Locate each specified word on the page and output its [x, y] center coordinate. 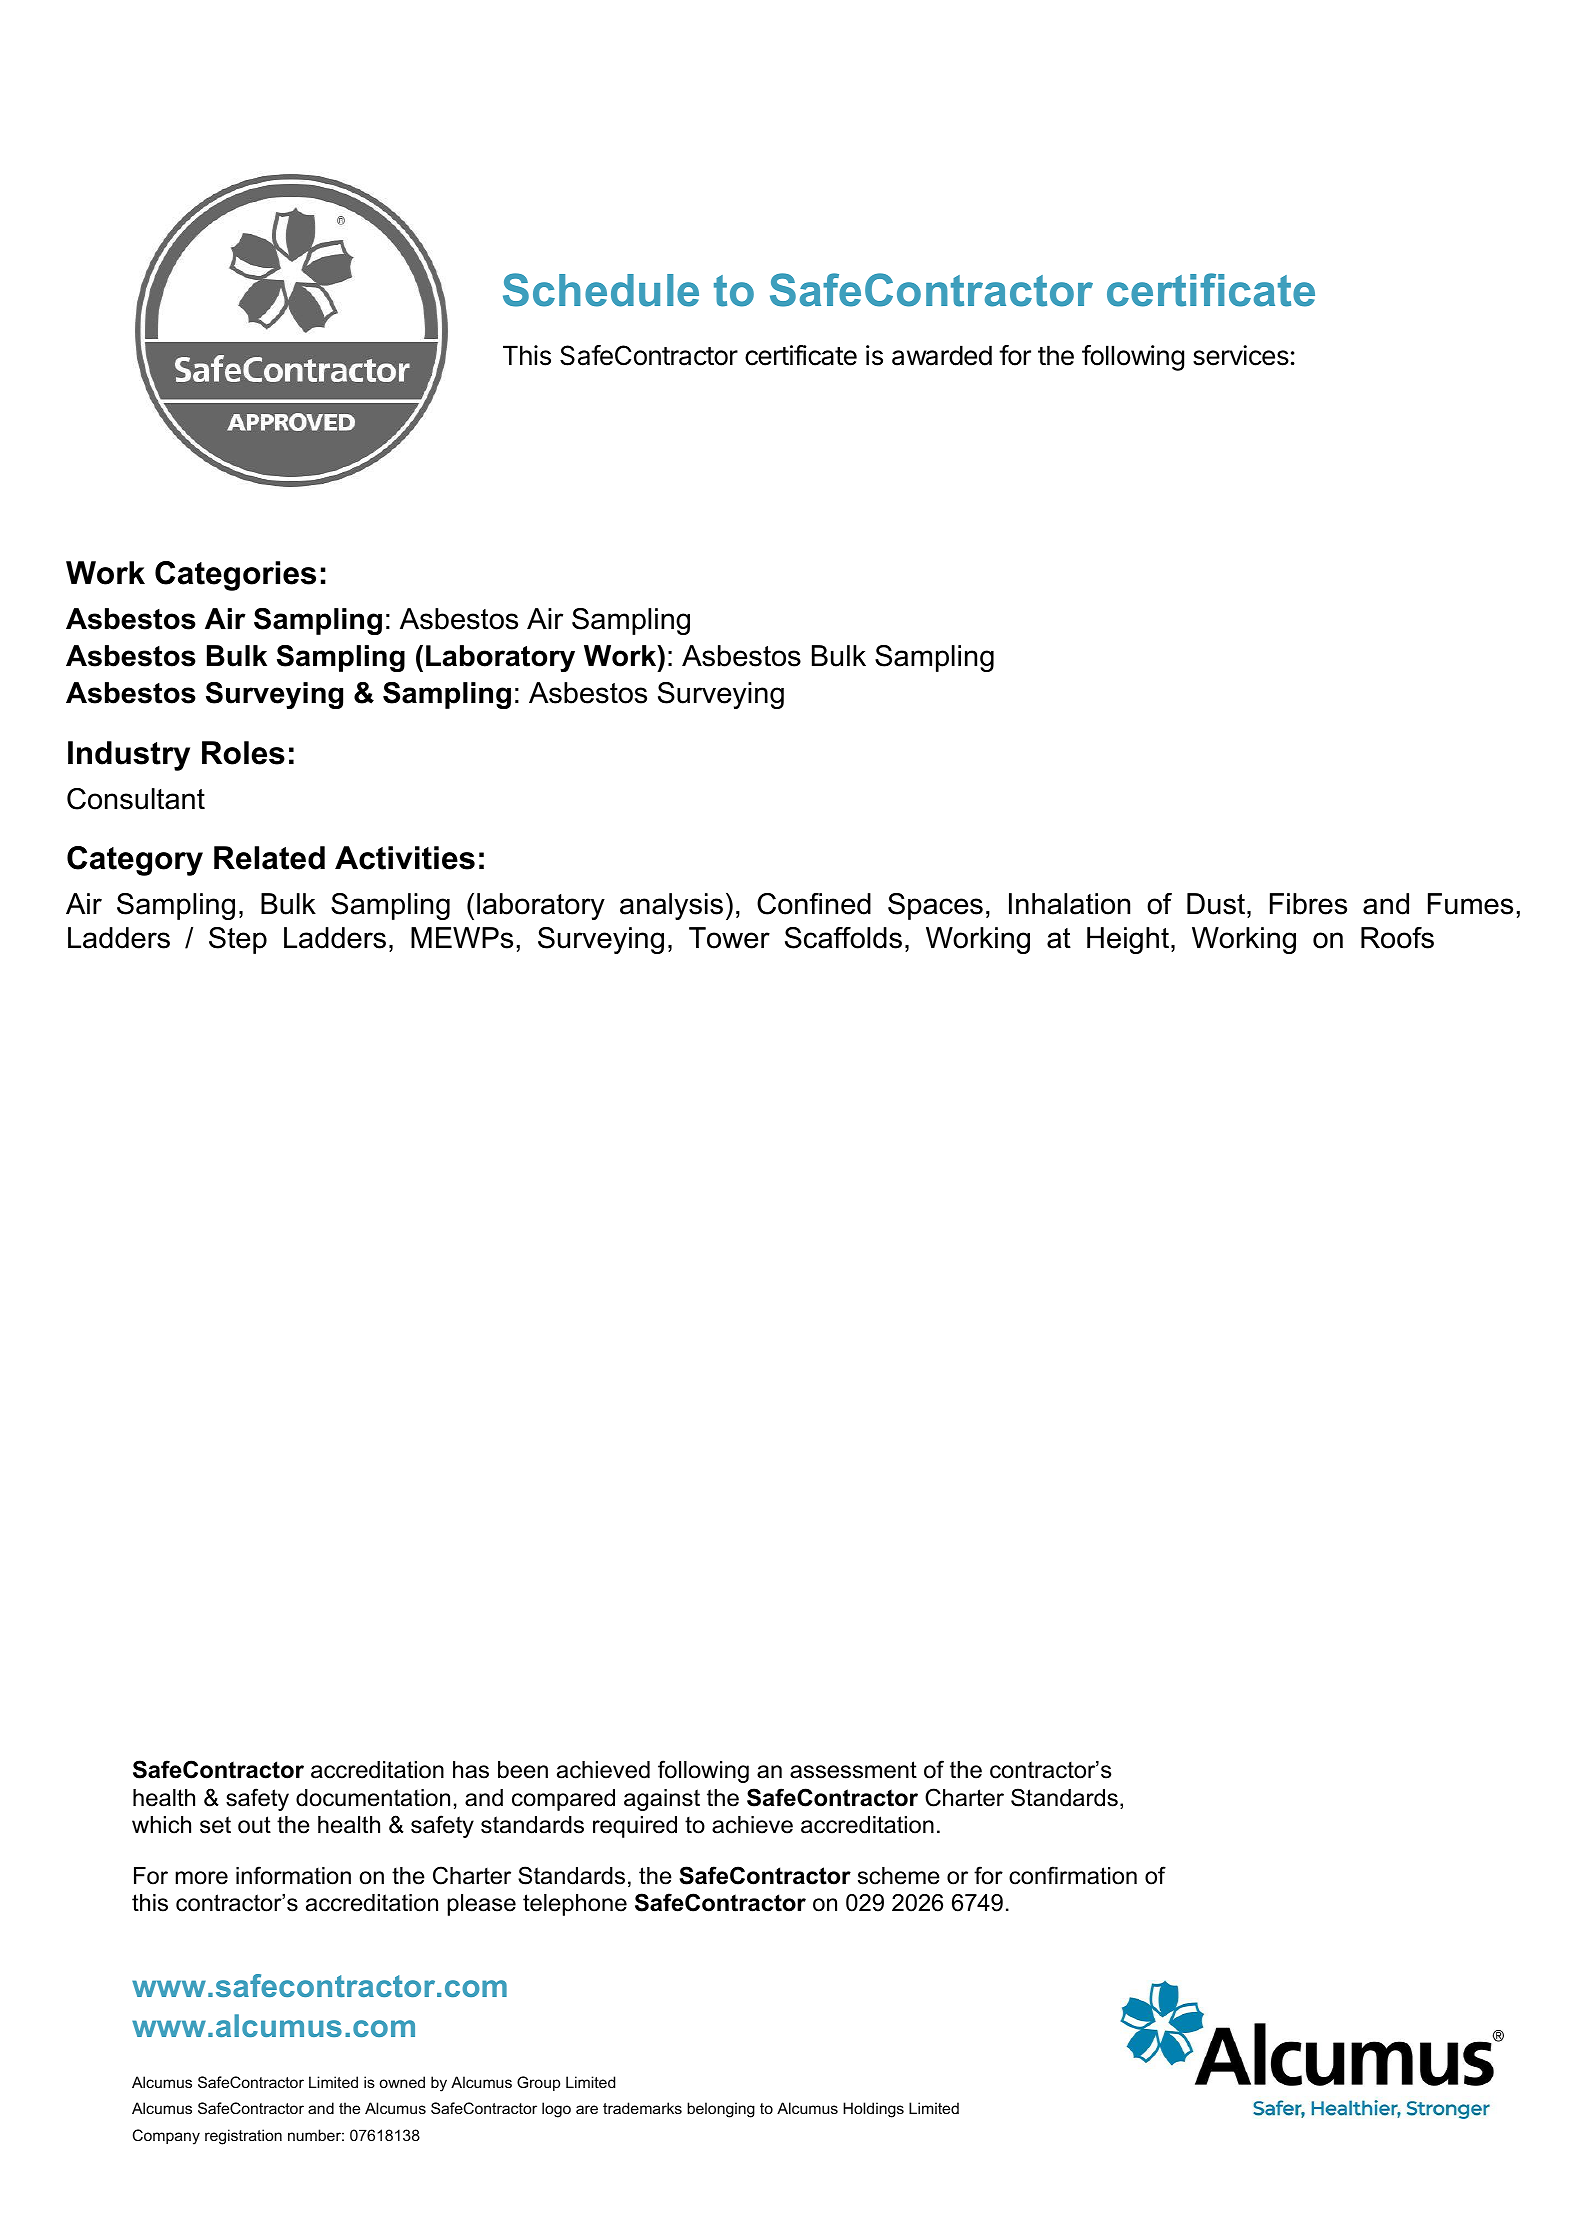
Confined [814, 904]
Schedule [601, 290]
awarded [942, 355]
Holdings [873, 2110]
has [471, 1770]
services [1241, 355]
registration [243, 2137]
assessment [853, 1770]
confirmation [1073, 1875]
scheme [899, 1876]
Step [238, 940]
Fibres [1308, 904]
